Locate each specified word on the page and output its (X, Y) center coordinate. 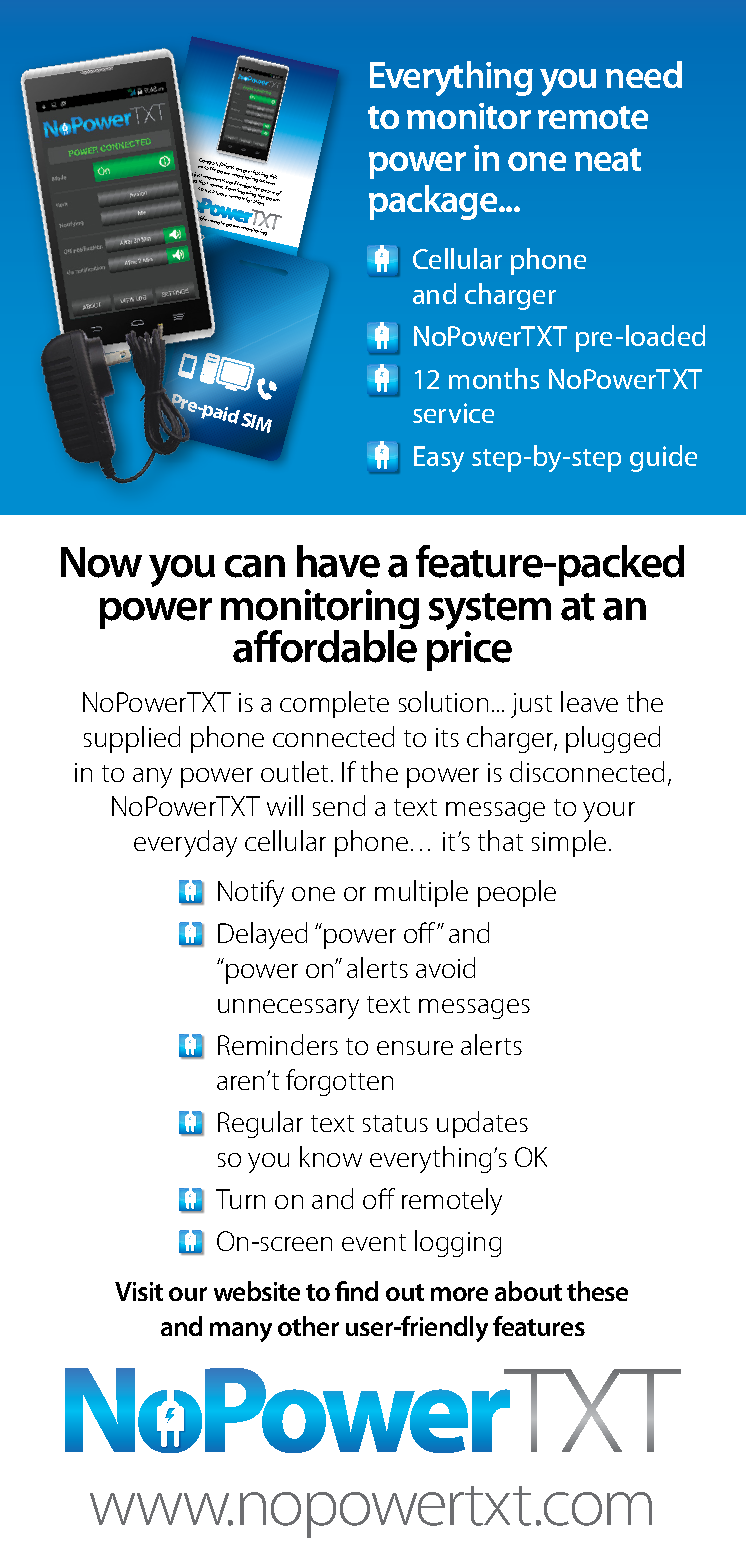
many (241, 1332)
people (517, 893)
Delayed (262, 935)
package (434, 202)
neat (608, 159)
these (597, 1291)
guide (663, 458)
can (255, 566)
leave (589, 701)
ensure (415, 1048)
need (644, 74)
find (356, 1291)
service (453, 413)
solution (443, 701)
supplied (132, 739)
